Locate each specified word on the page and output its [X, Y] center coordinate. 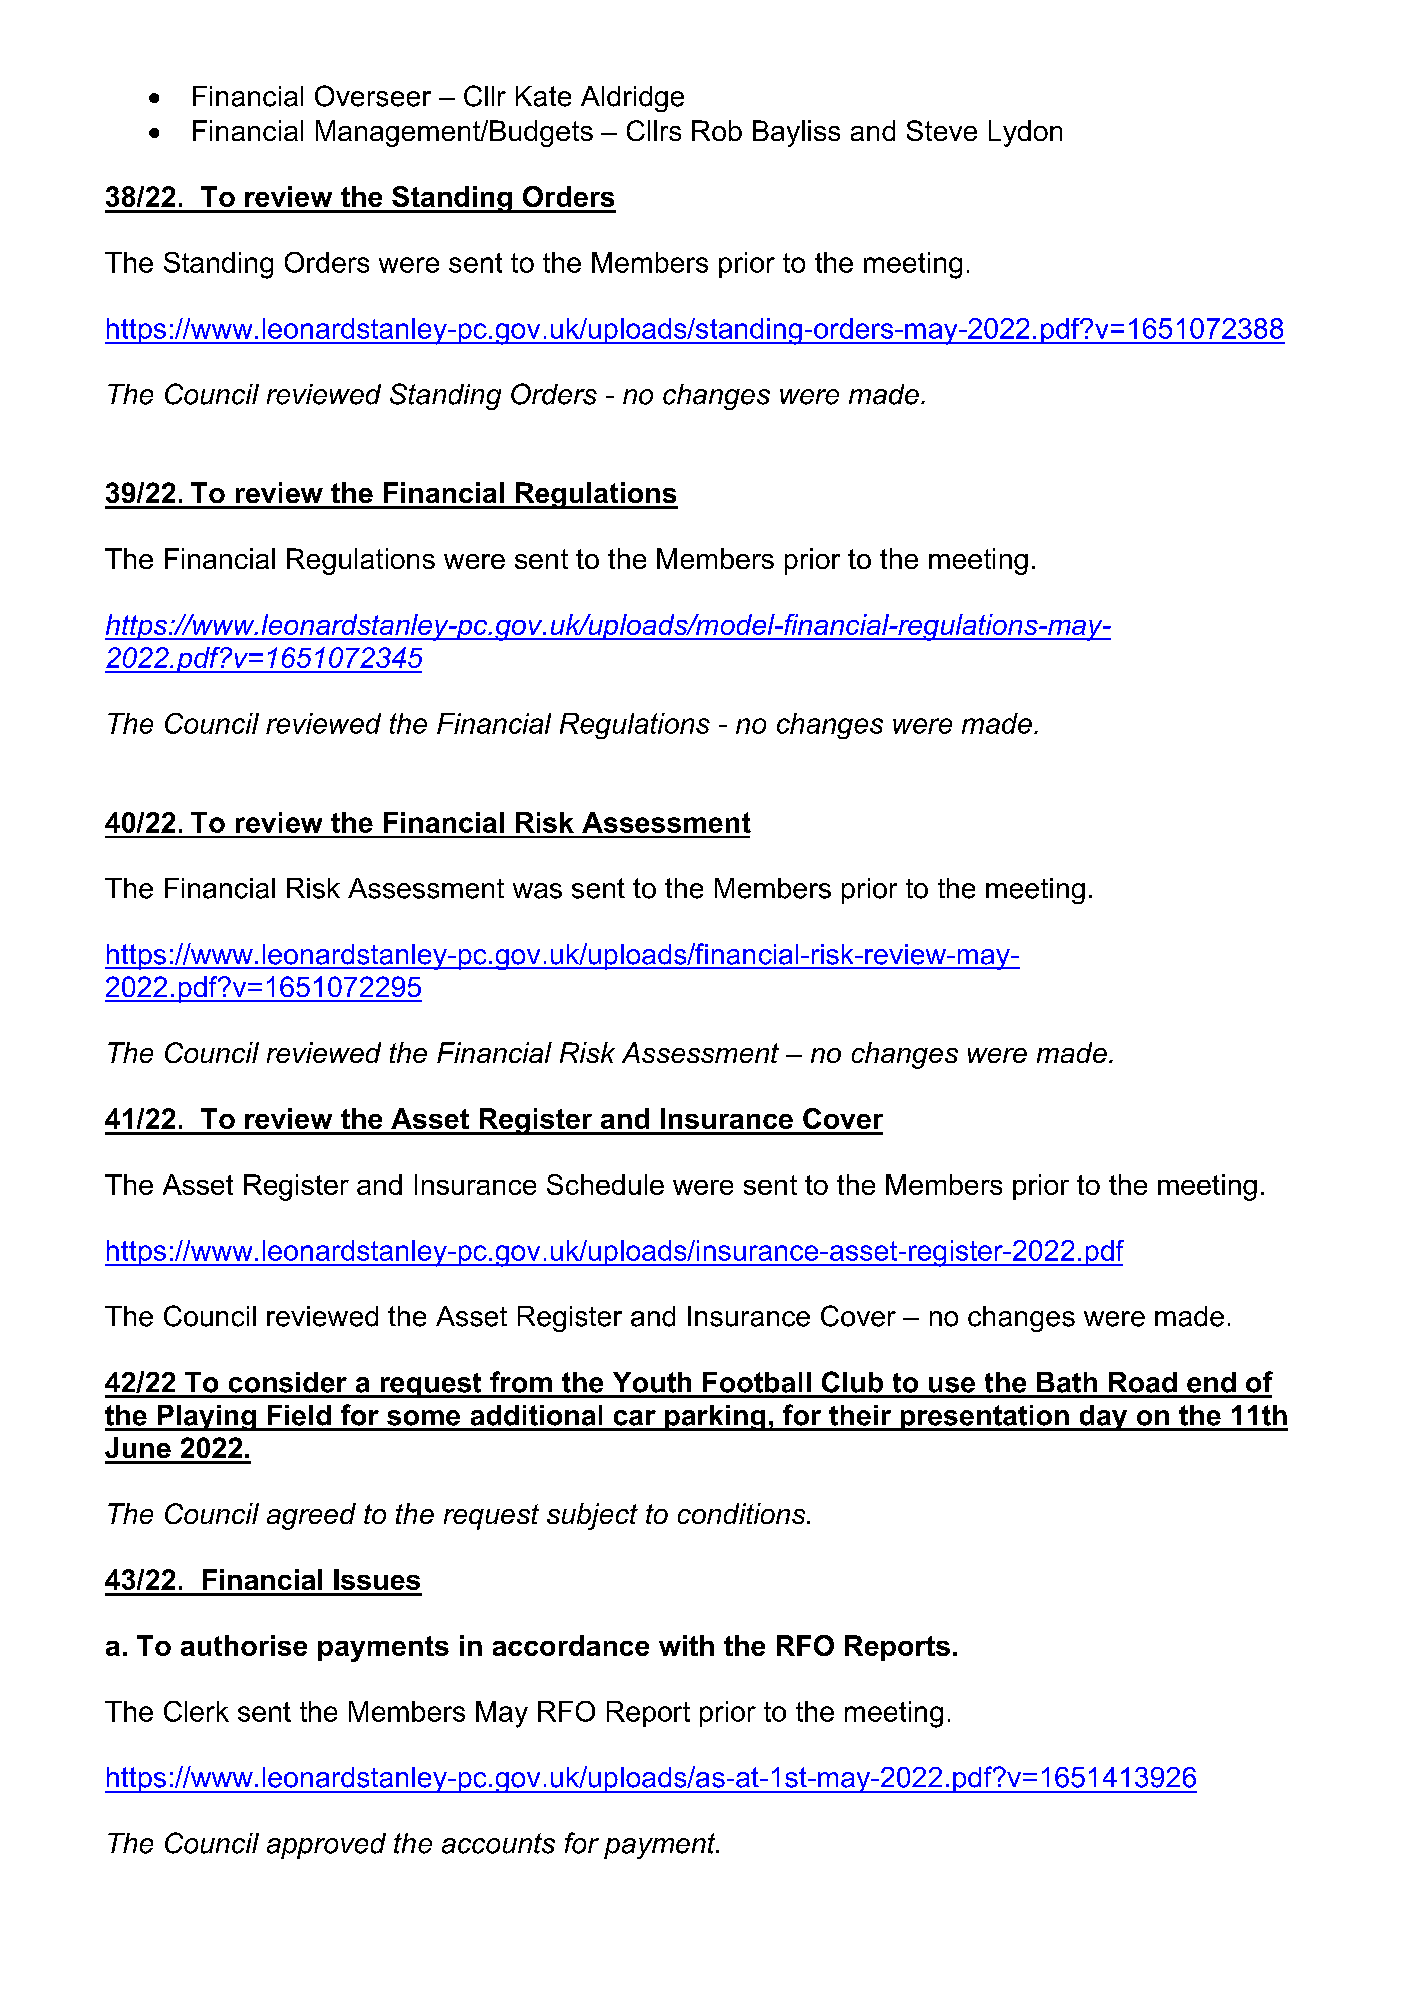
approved [326, 1846]
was [537, 891]
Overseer [373, 96]
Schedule [605, 1184]
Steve [942, 130]
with [686, 1645]
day [1103, 1418]
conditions [743, 1513]
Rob [717, 130]
